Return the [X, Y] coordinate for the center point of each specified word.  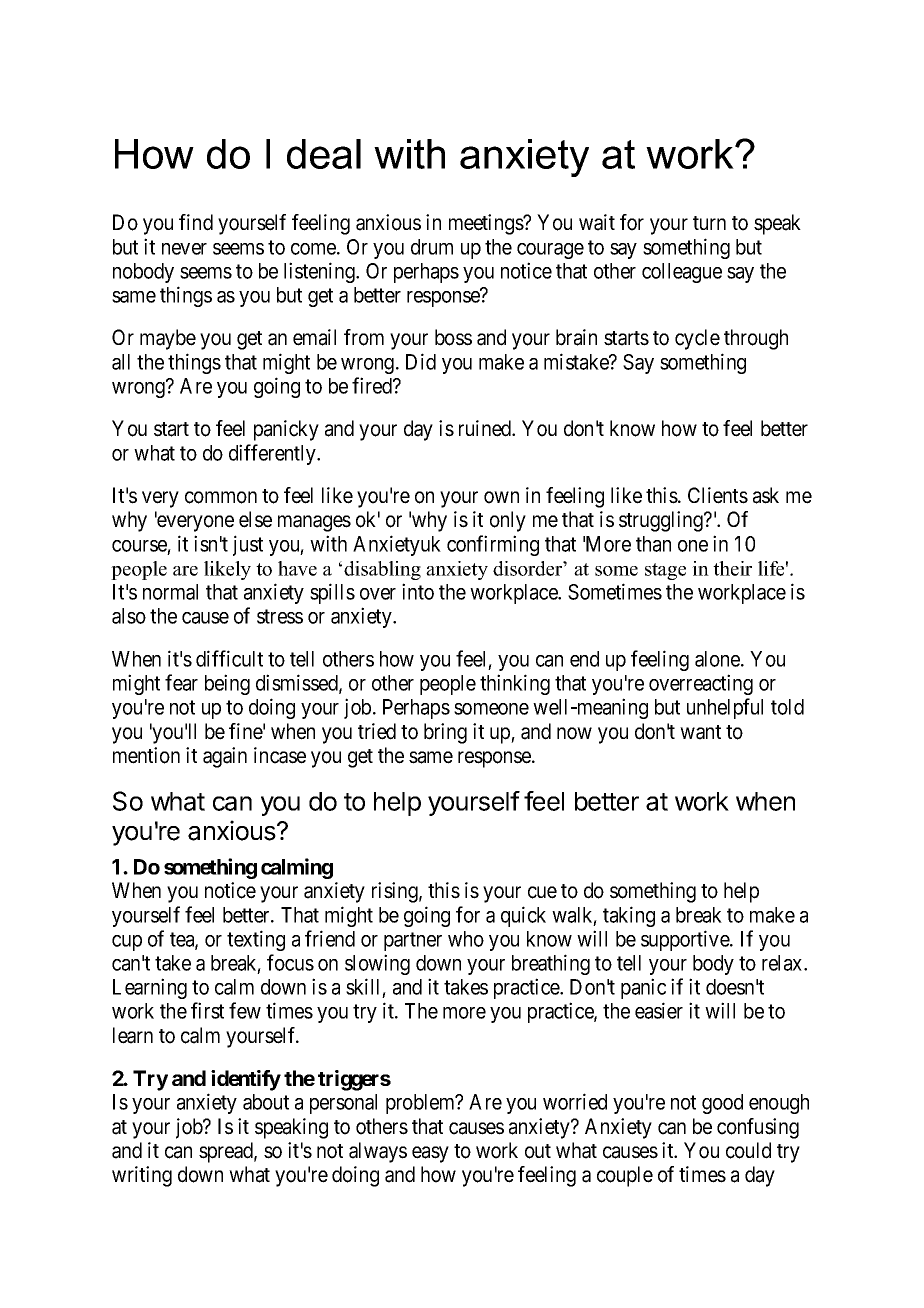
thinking [515, 684]
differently [273, 454]
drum [432, 247]
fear [181, 682]
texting [256, 940]
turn [709, 223]
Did [421, 361]
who [466, 939]
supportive [686, 940]
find [196, 222]
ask [766, 495]
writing [142, 1176]
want [700, 732]
